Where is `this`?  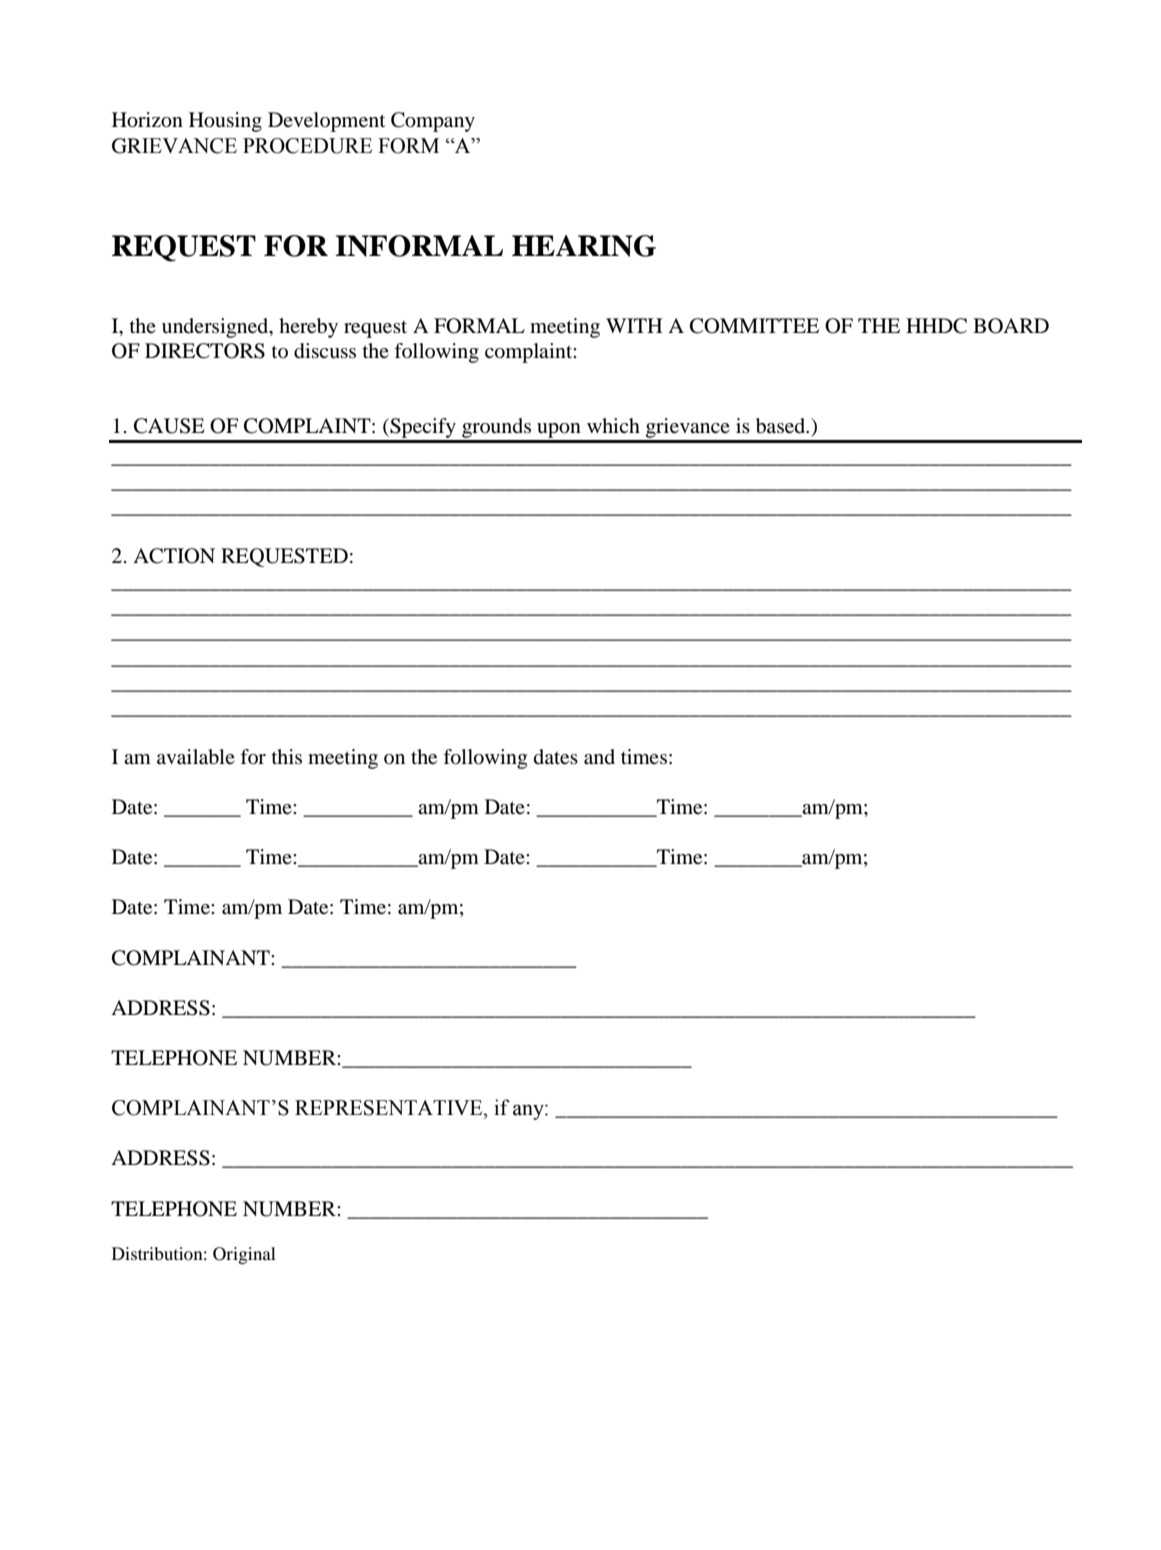 this is located at coordinates (287, 756).
